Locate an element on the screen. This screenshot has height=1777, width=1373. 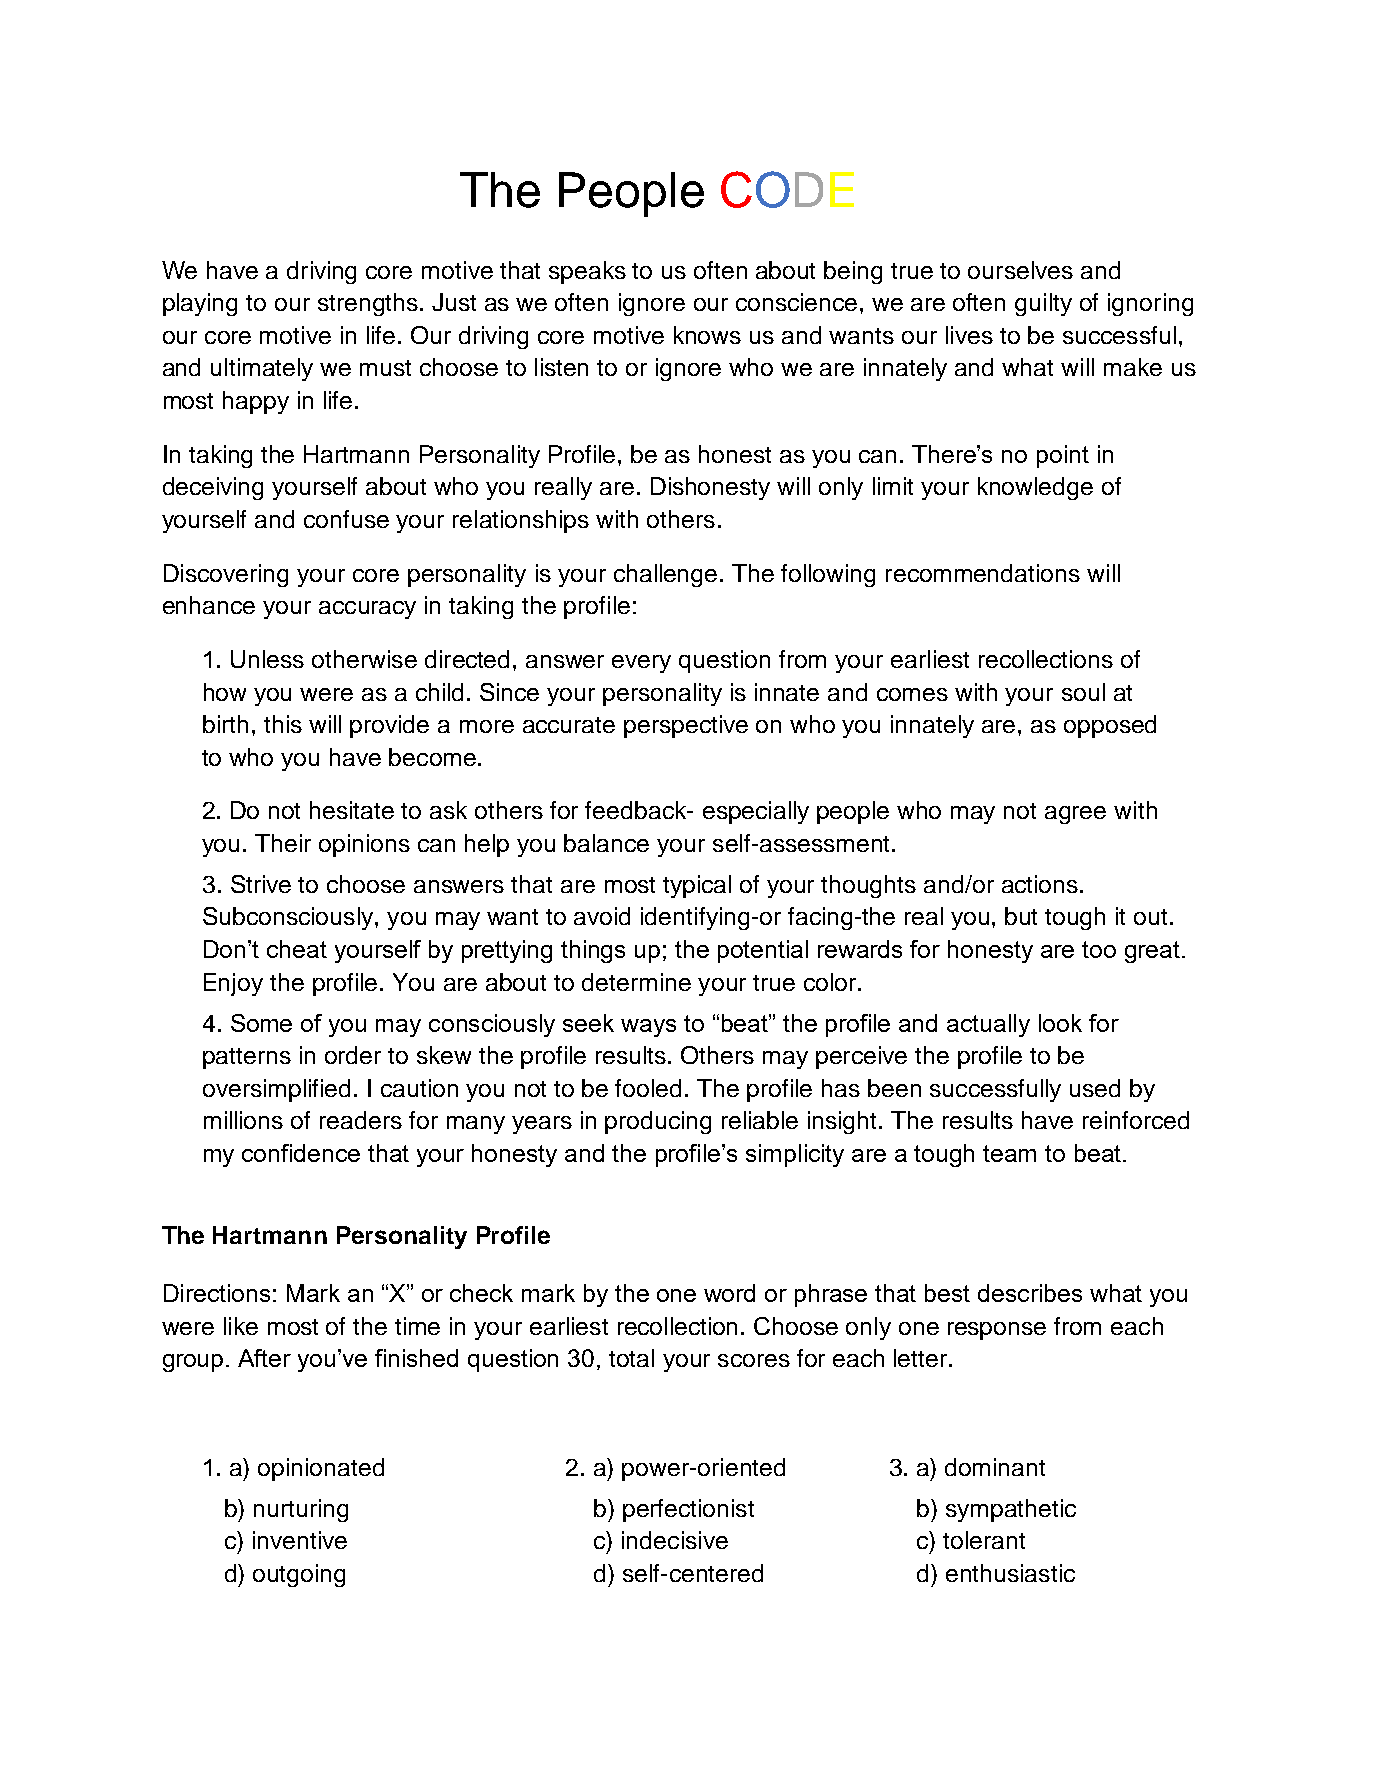
sympathetic is located at coordinates (1011, 1510).
